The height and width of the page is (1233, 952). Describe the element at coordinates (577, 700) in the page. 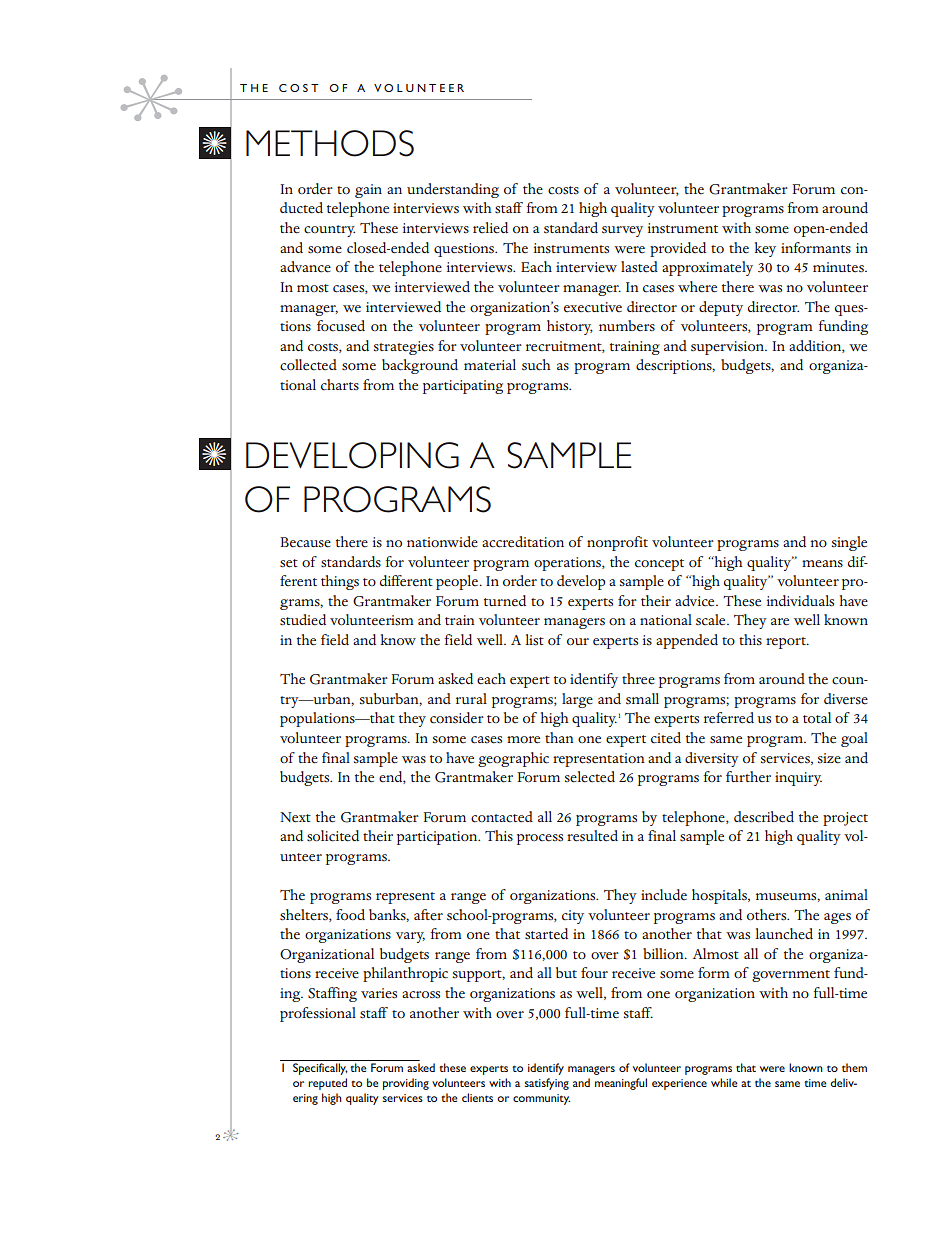

I see `large` at that location.
